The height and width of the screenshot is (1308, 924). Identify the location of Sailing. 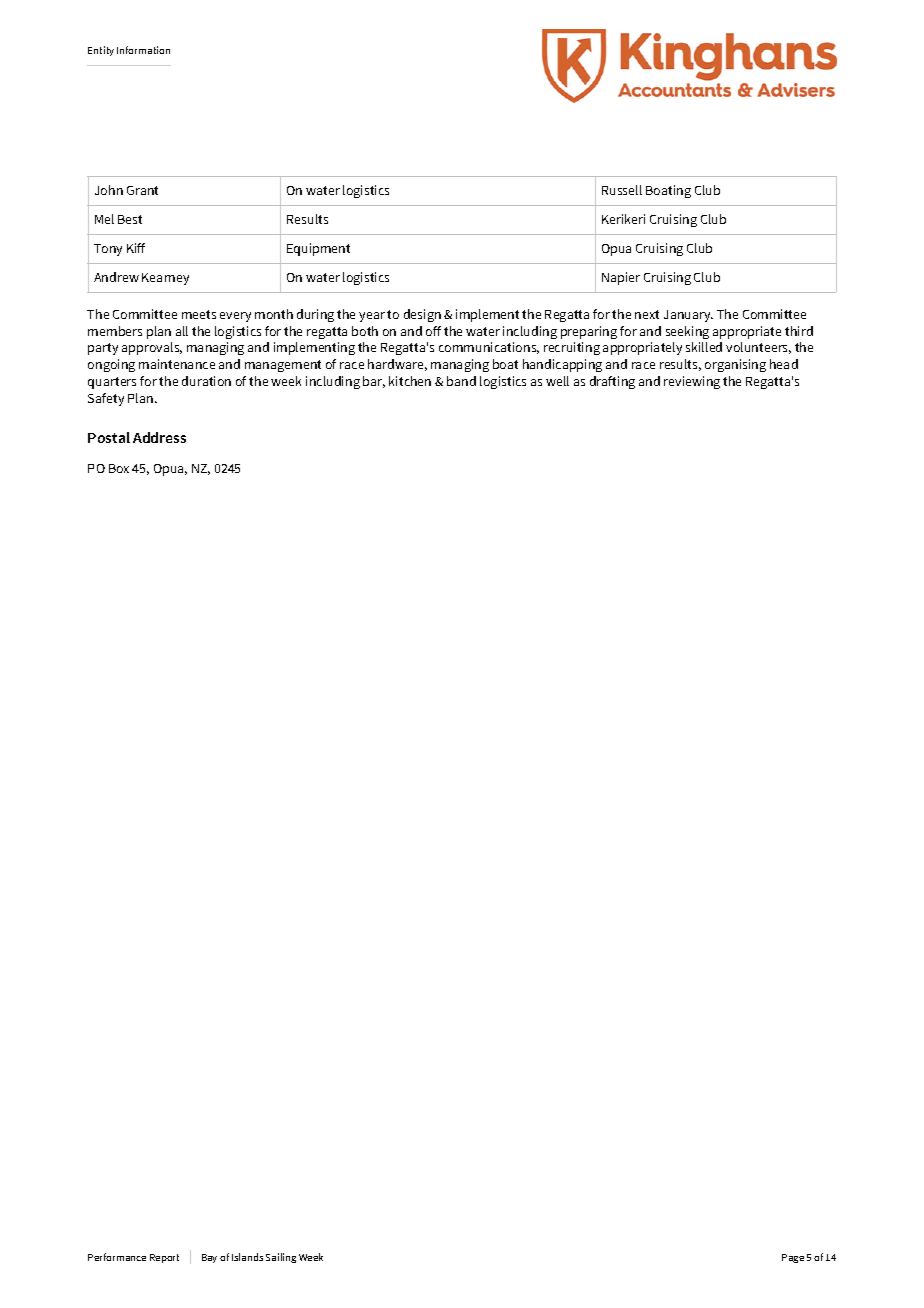
(281, 1258).
